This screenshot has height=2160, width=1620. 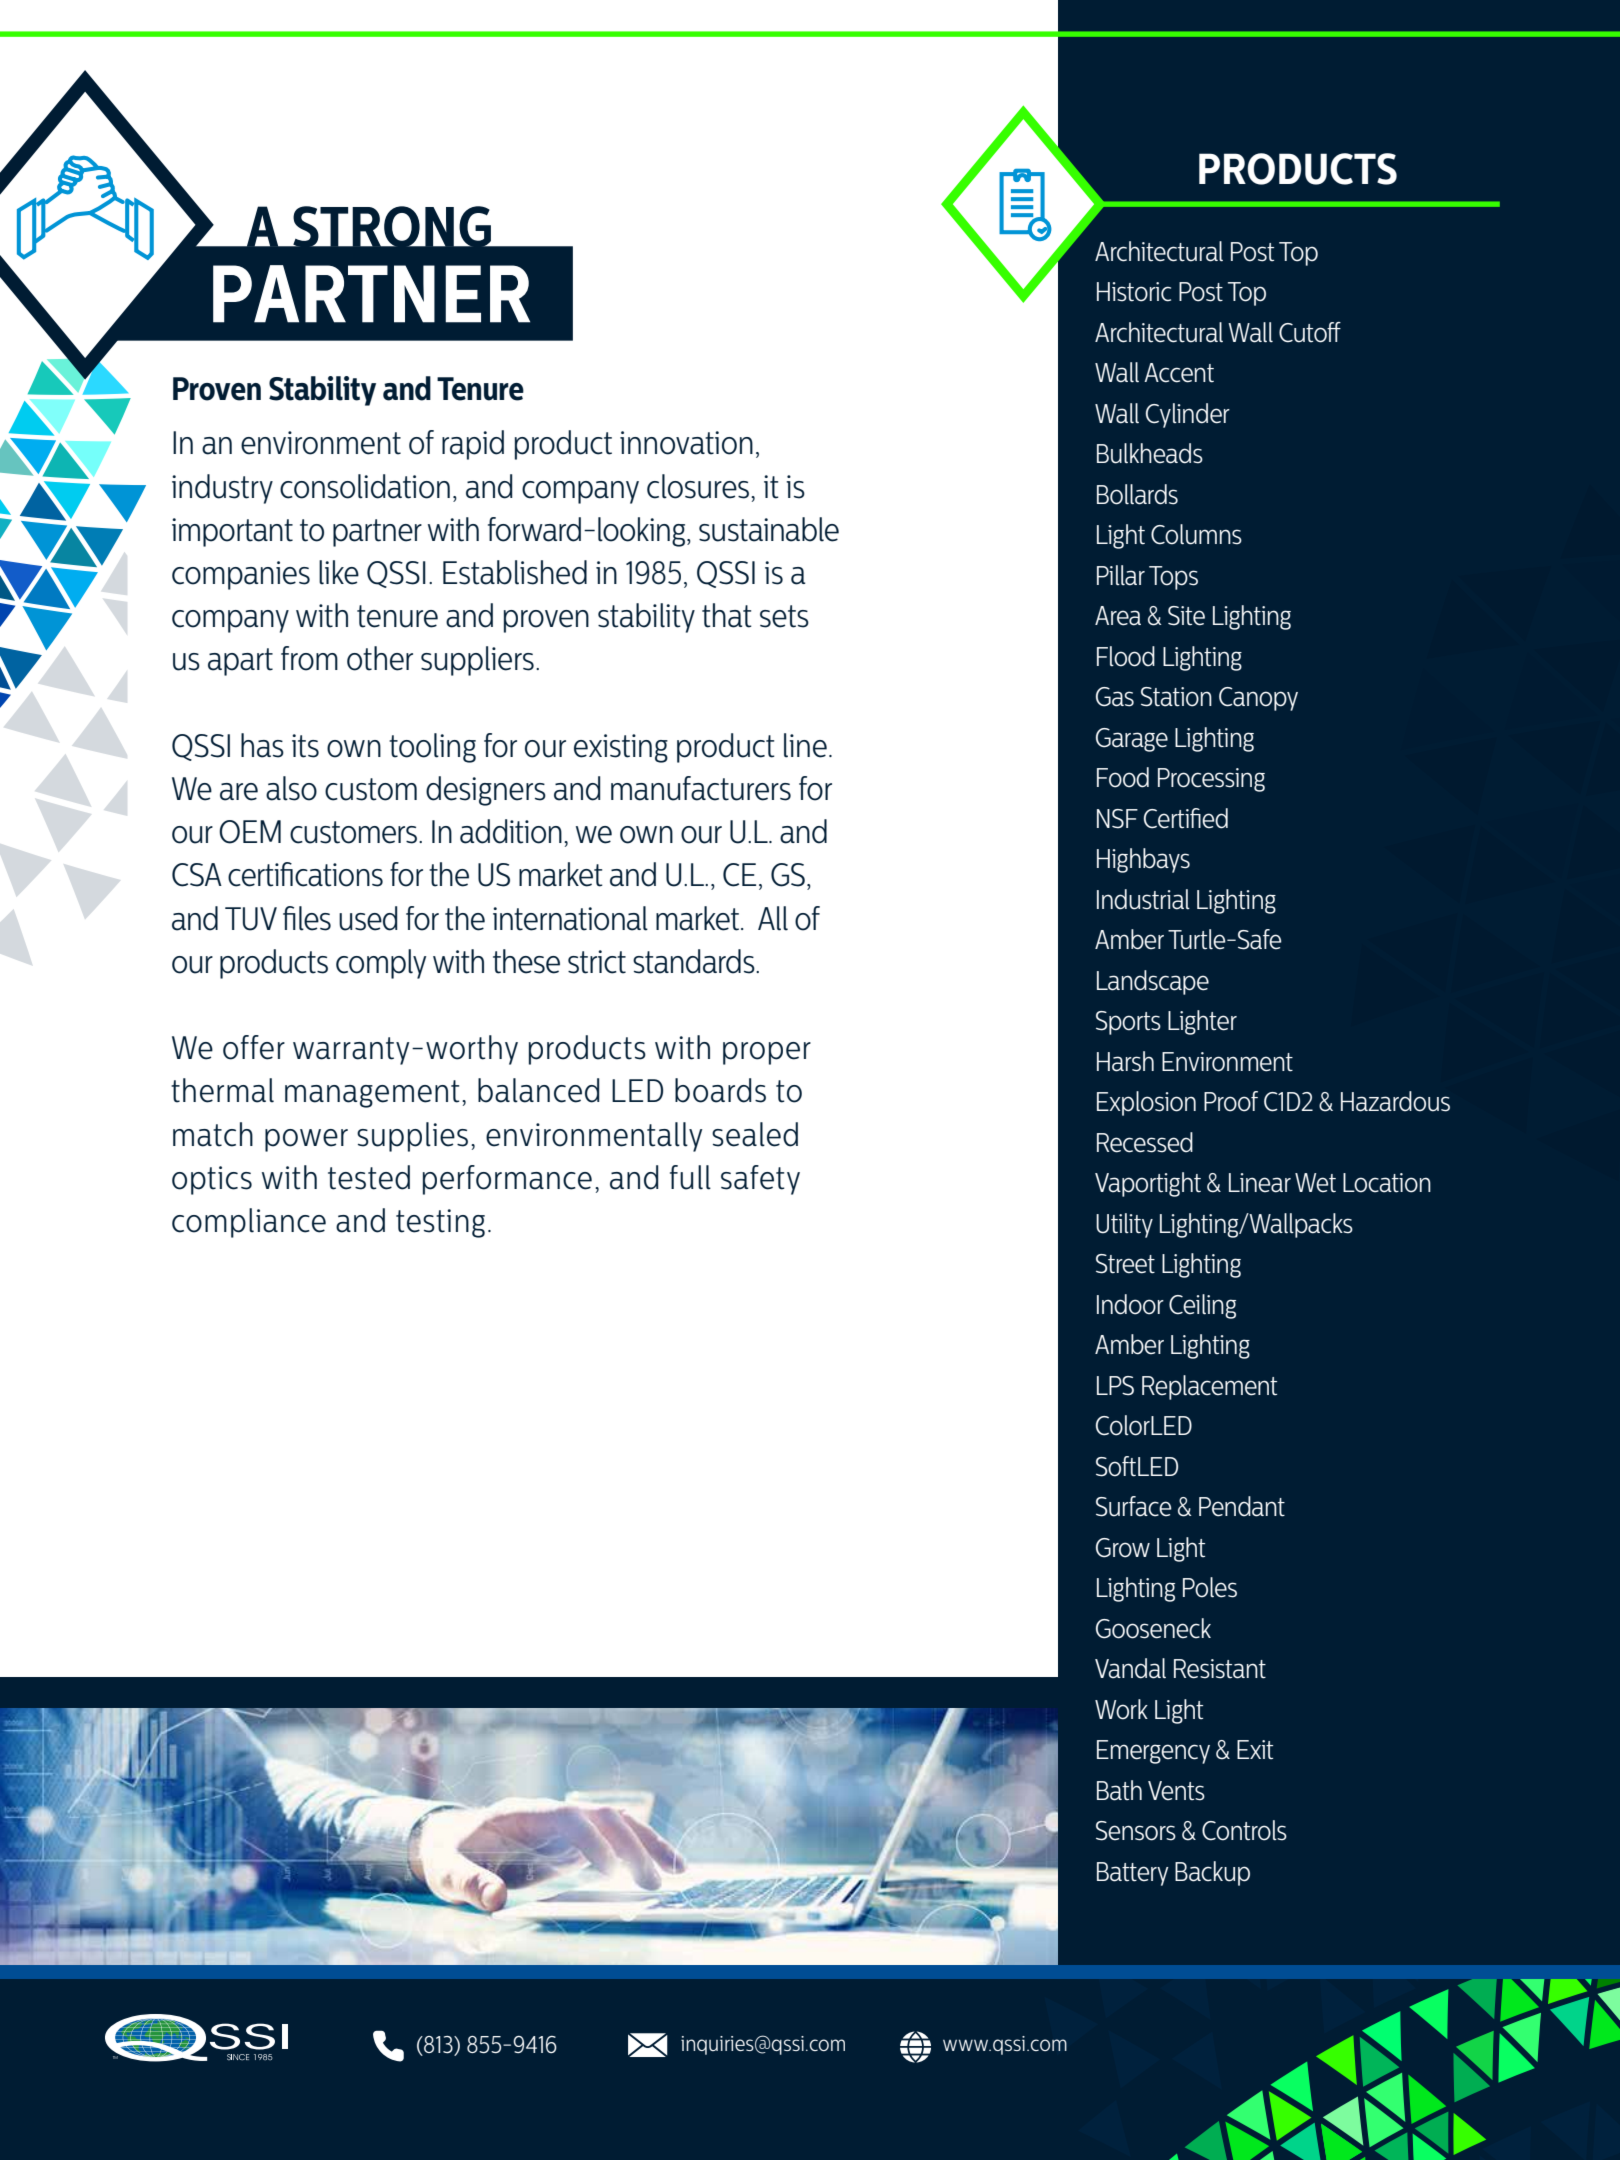 I want to click on Sensors, so click(x=1136, y=1831).
